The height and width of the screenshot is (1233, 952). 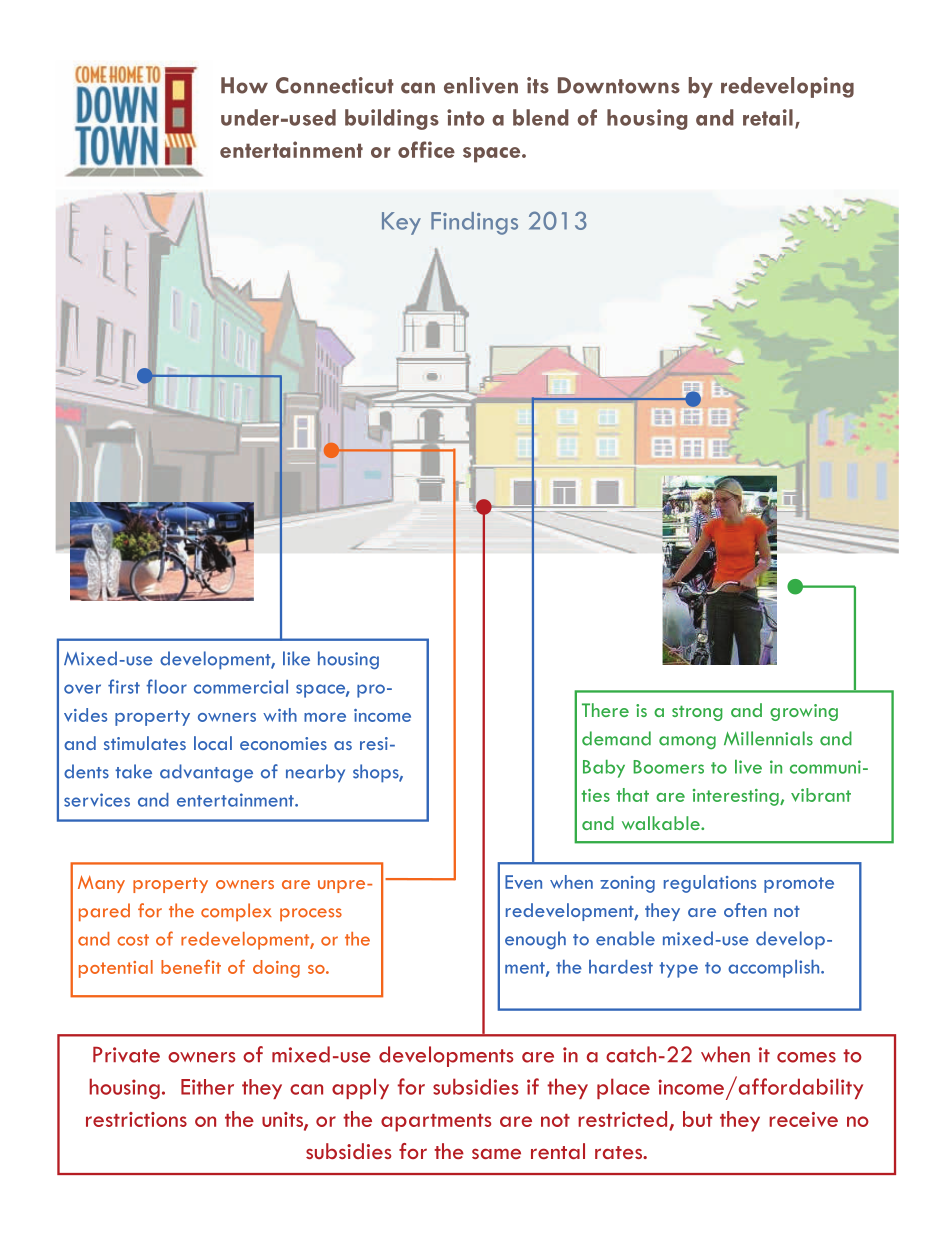 I want to click on into, so click(x=465, y=117).
